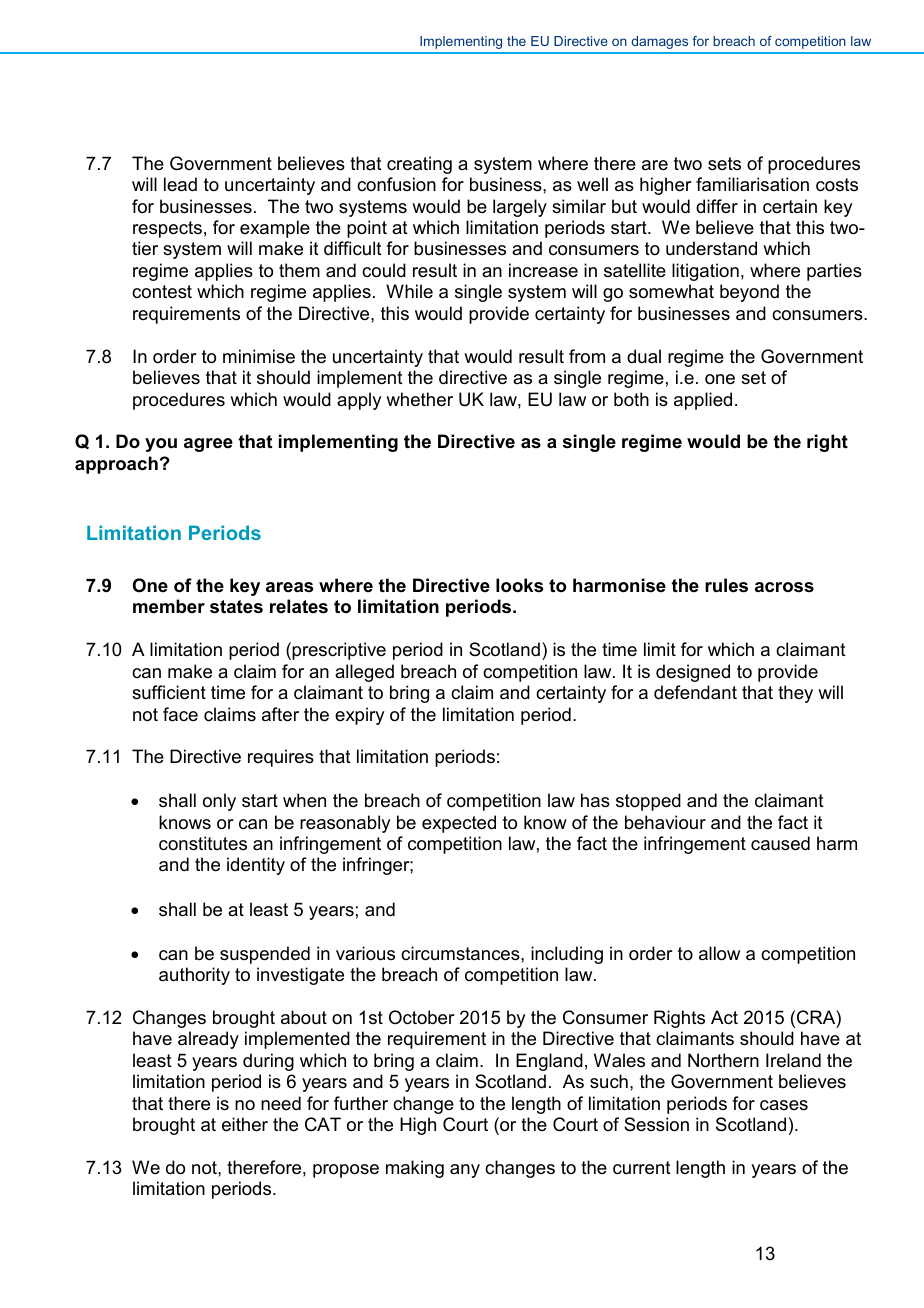 The width and height of the screenshot is (924, 1308). I want to click on agree, so click(208, 445).
